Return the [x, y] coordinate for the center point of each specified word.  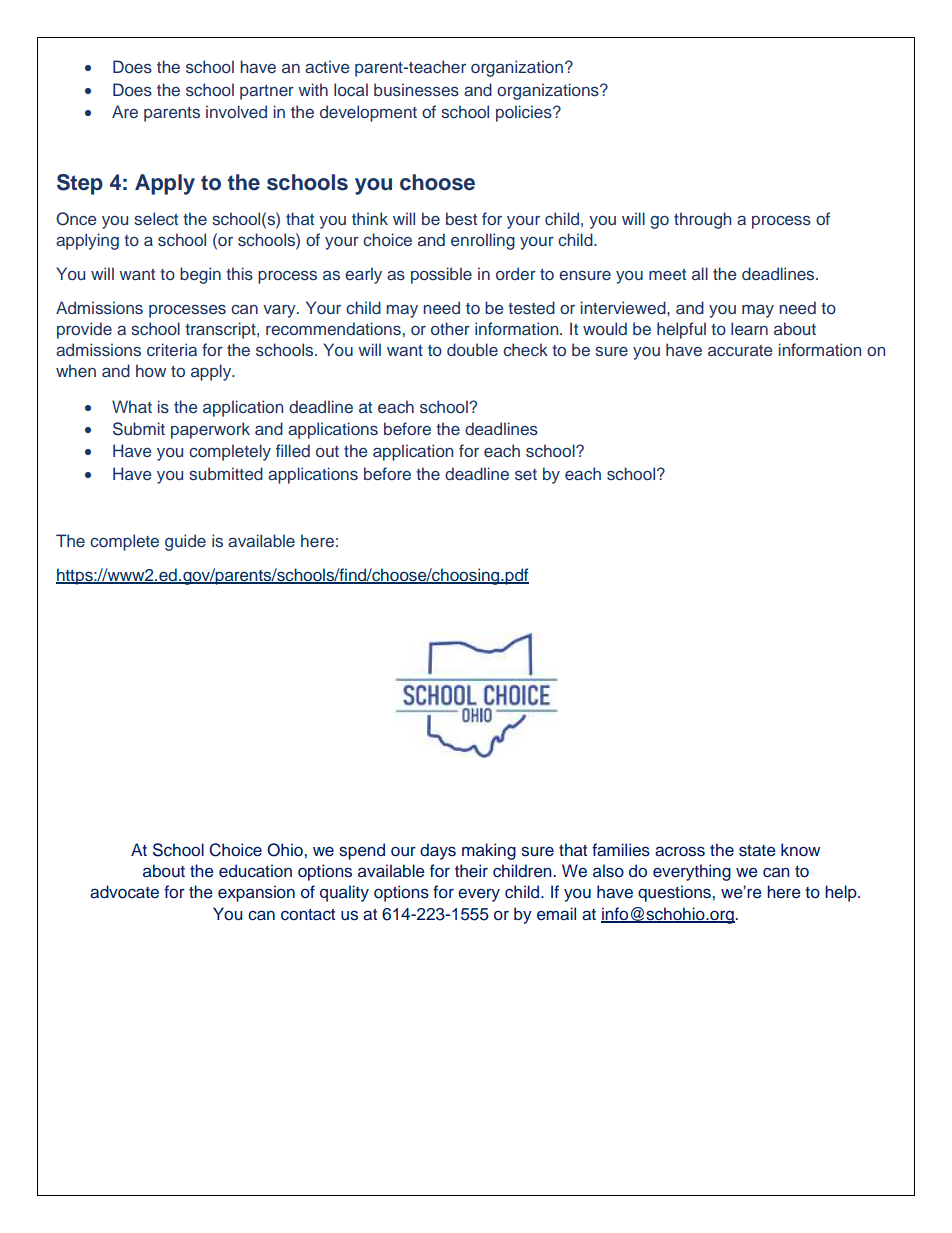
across [680, 851]
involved [236, 111]
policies [525, 113]
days [438, 851]
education [255, 871]
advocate [124, 892]
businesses [416, 90]
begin [200, 275]
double [472, 349]
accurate [740, 350]
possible [441, 275]
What [132, 406]
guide [185, 542]
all [700, 273]
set [526, 475]
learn [749, 328]
